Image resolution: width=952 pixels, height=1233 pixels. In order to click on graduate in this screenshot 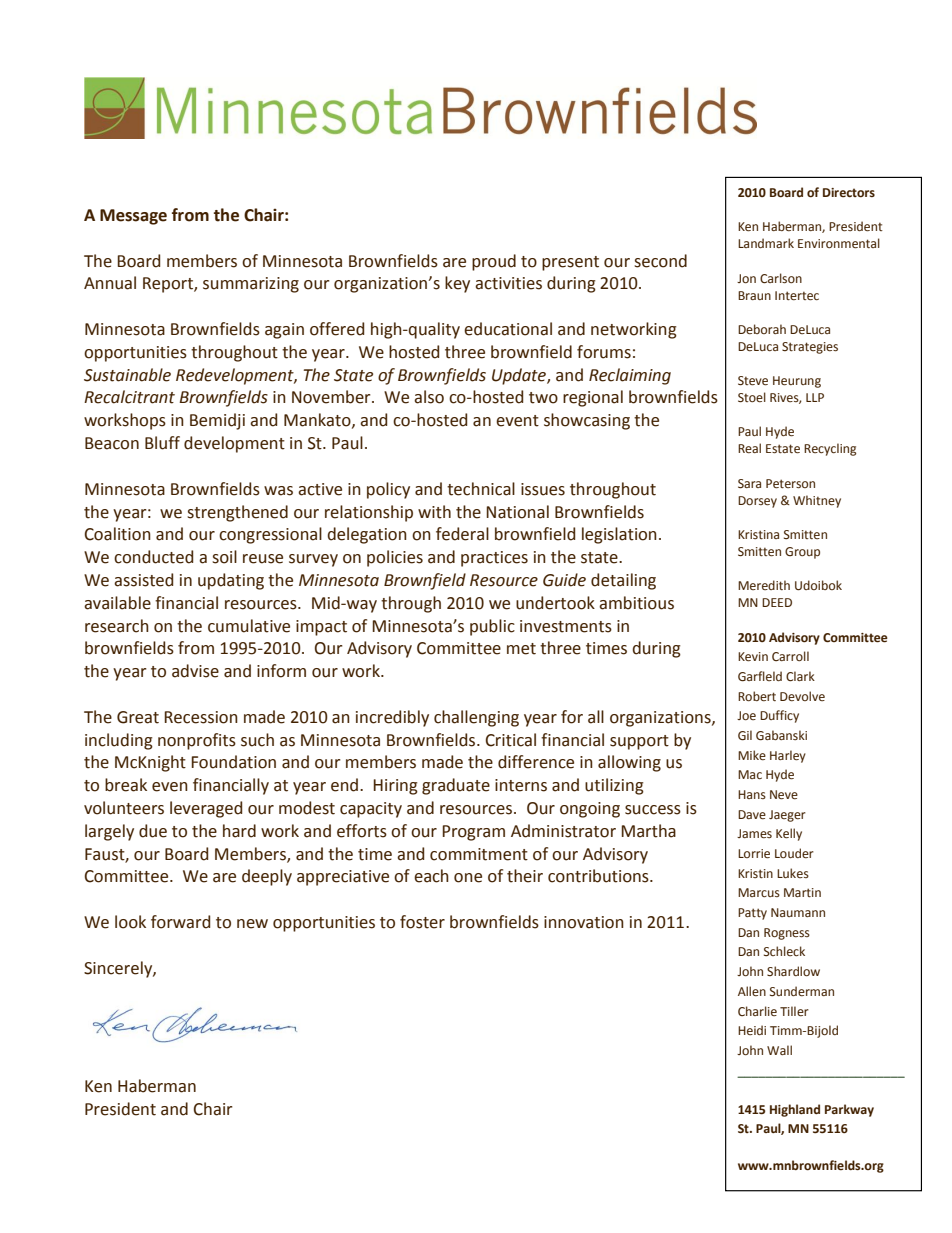, I will do `click(456, 786)`.
